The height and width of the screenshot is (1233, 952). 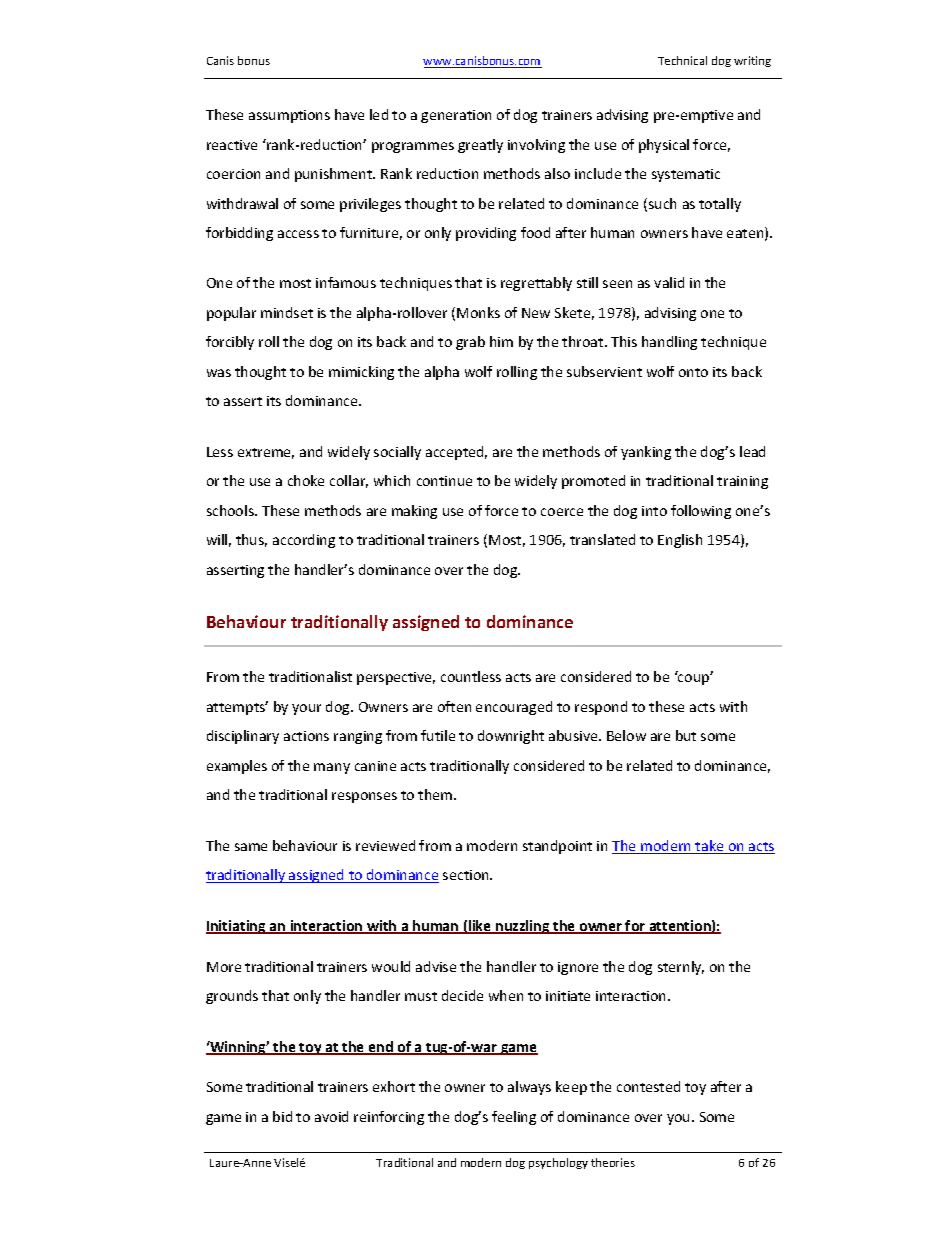 What do you see at coordinates (456, 116) in the screenshot?
I see `generation` at bounding box center [456, 116].
